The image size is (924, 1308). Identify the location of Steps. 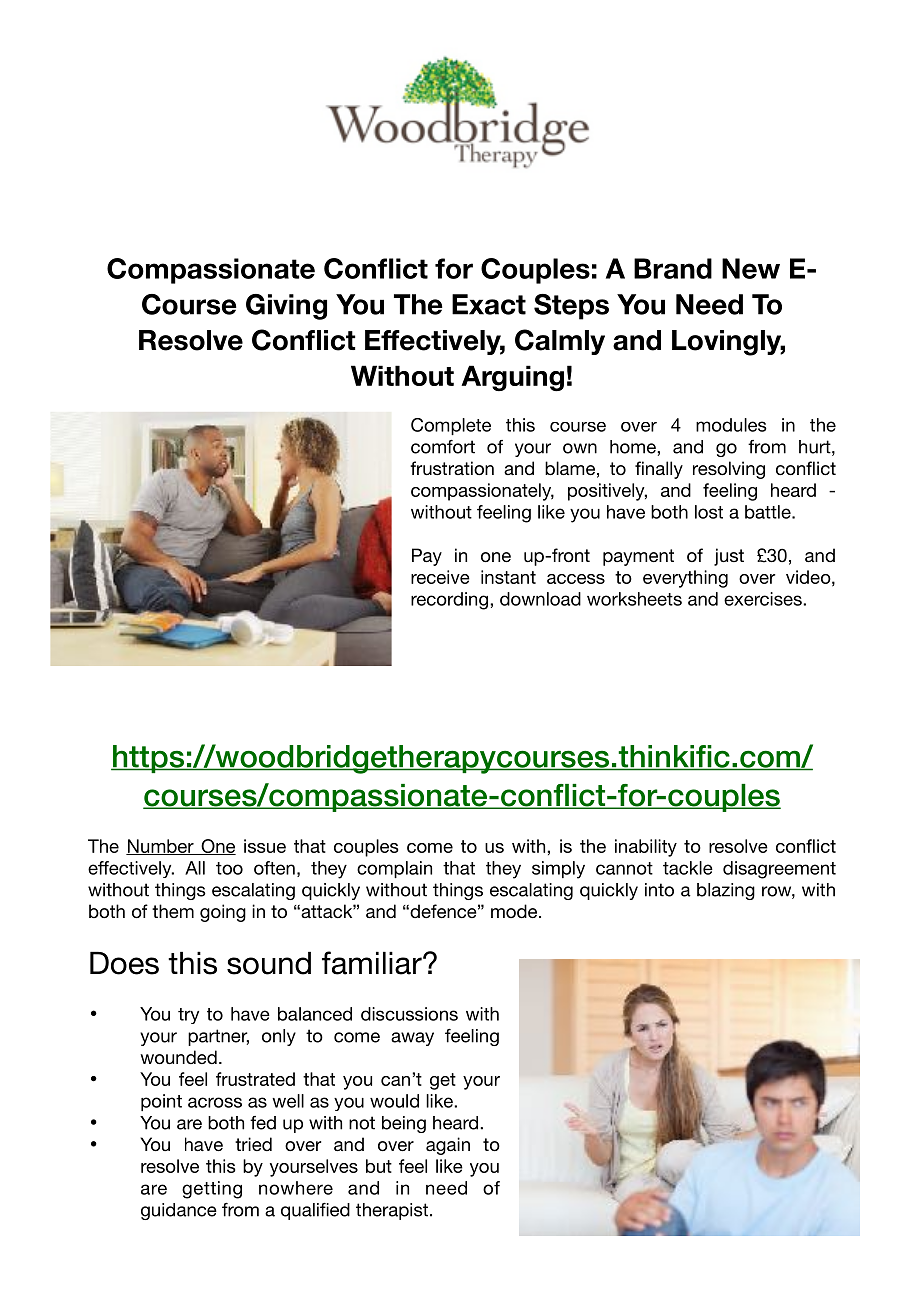
(571, 307).
